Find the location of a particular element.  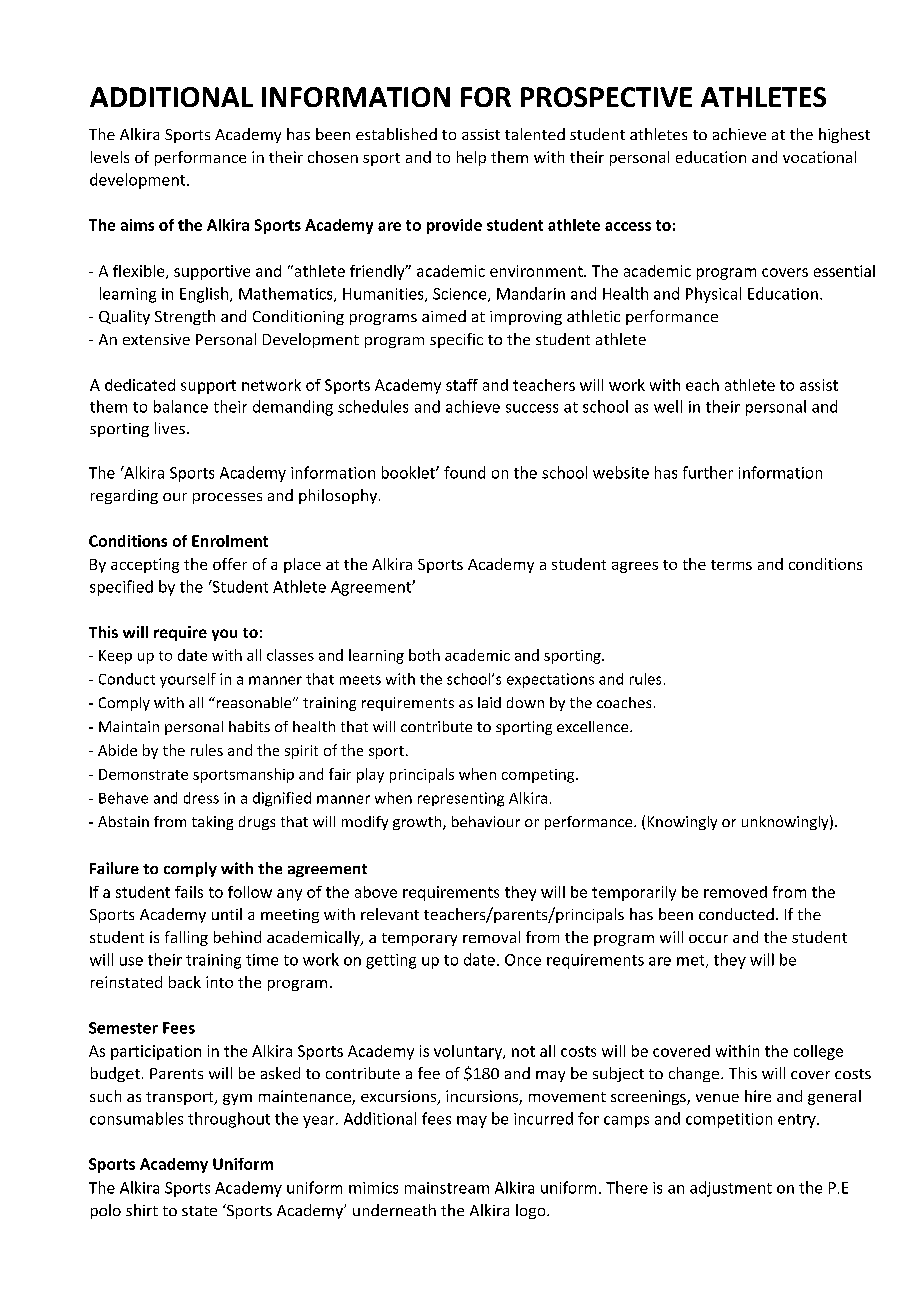

Enrolment is located at coordinates (230, 541).
